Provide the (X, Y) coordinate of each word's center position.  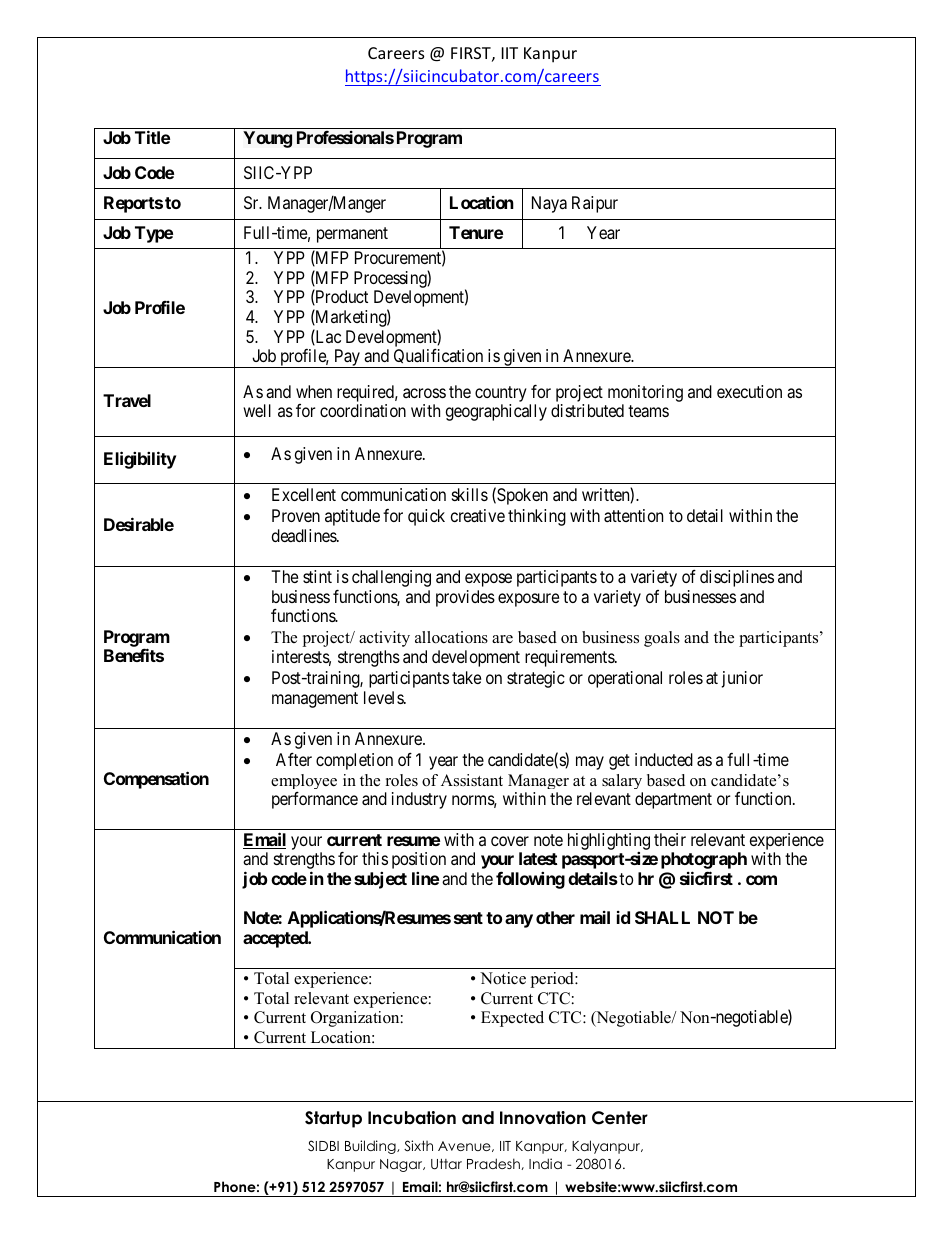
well (257, 410)
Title (152, 137)
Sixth (418, 1146)
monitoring (645, 393)
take (466, 677)
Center (620, 1118)
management (315, 700)
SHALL (662, 917)
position (419, 860)
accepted (276, 939)
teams (648, 411)
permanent (352, 235)
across (424, 393)
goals (662, 639)
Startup (333, 1119)
